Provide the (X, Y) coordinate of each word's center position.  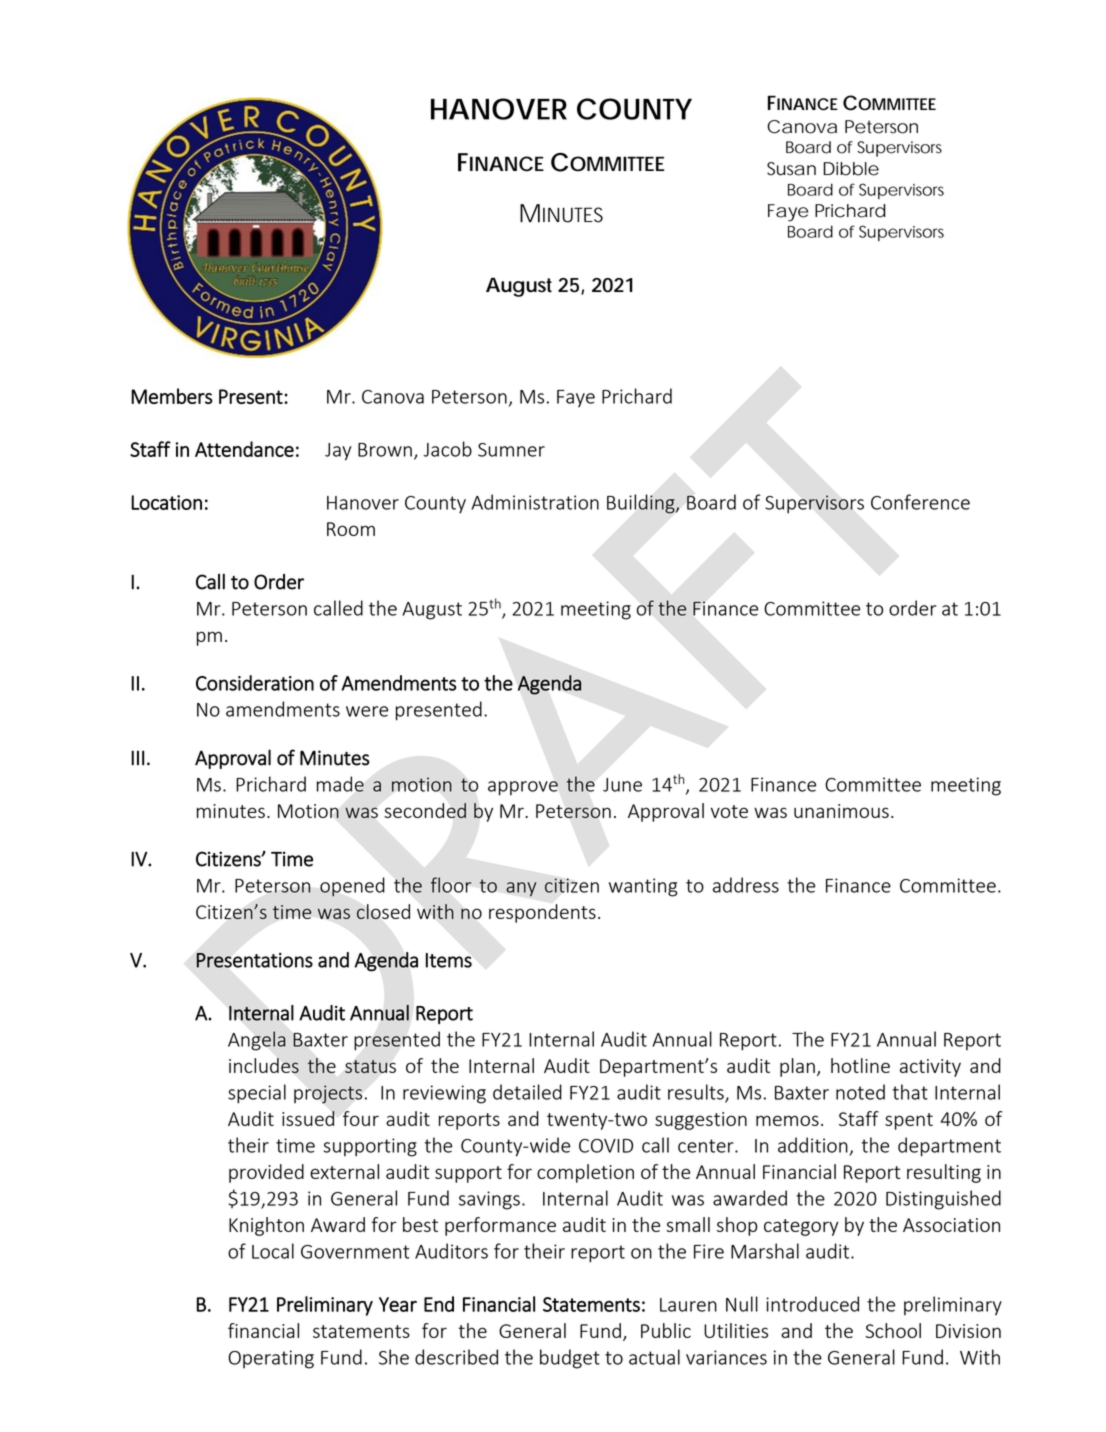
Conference (920, 502)
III (137, 758)
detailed (527, 1092)
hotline (860, 1065)
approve (523, 788)
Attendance (244, 449)
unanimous (841, 811)
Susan (791, 169)
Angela (257, 1041)
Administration (535, 502)
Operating (271, 1359)
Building (642, 504)
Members (172, 396)
